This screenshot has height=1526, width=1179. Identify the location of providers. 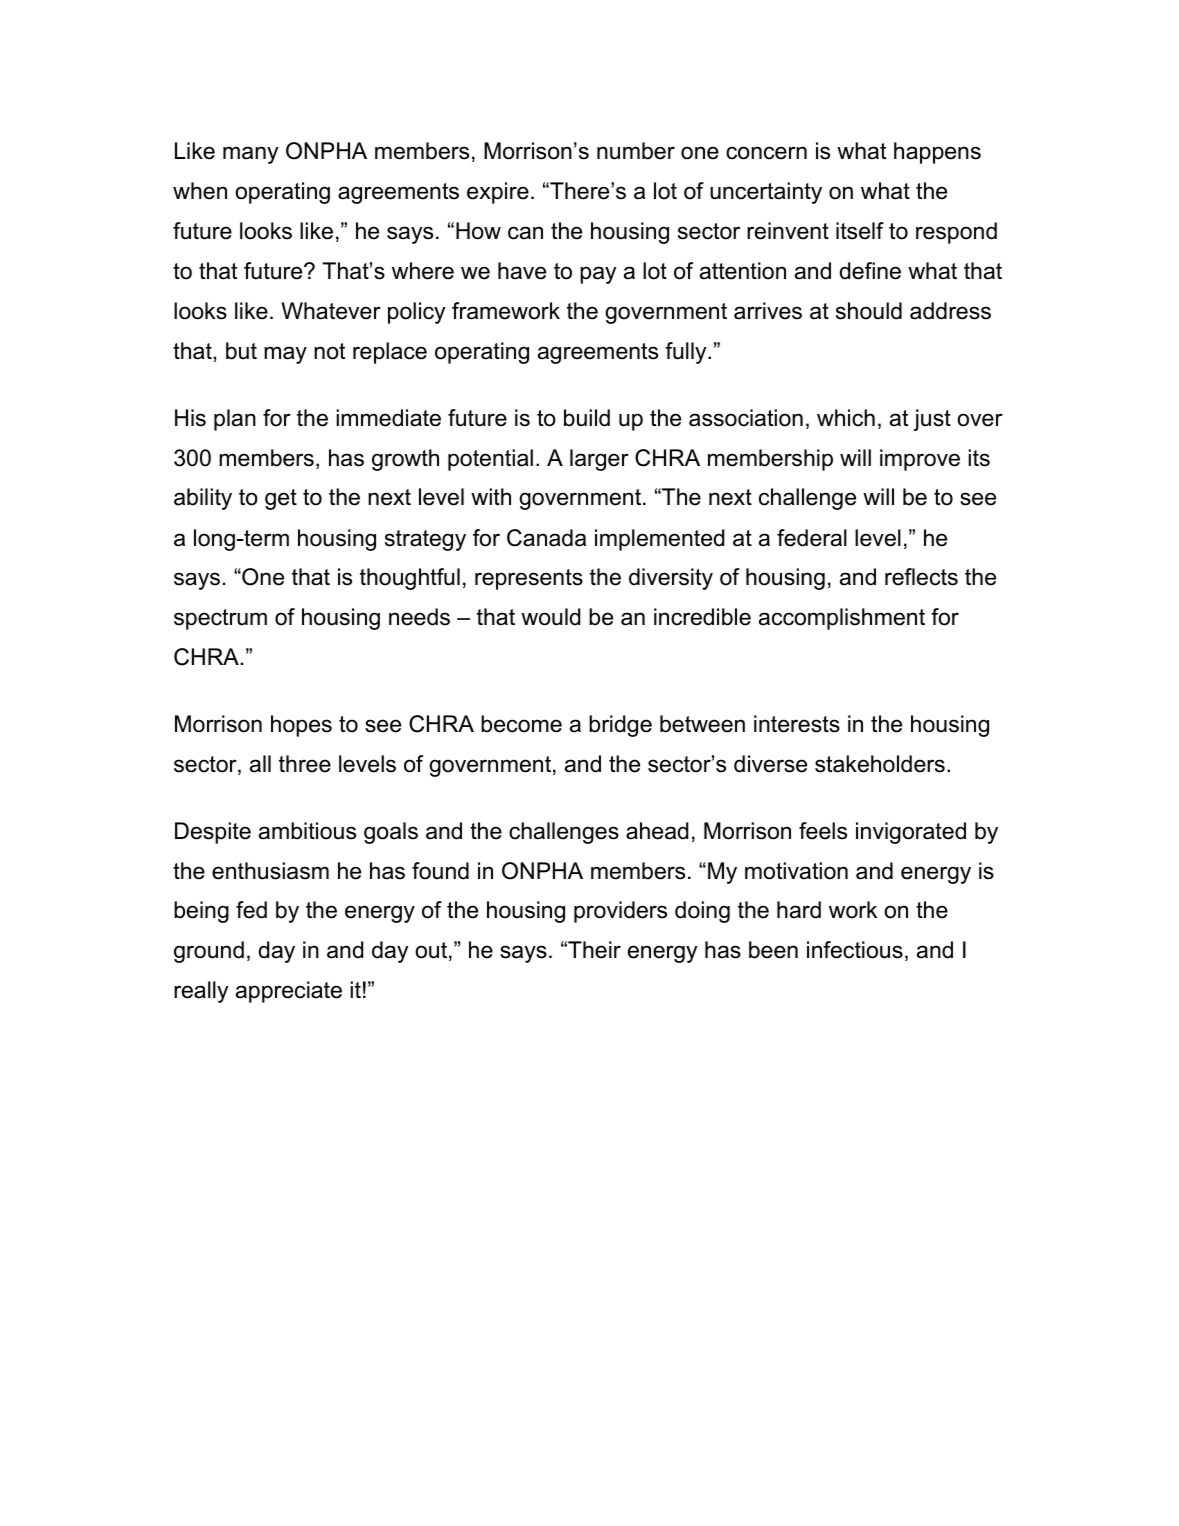
(620, 912).
